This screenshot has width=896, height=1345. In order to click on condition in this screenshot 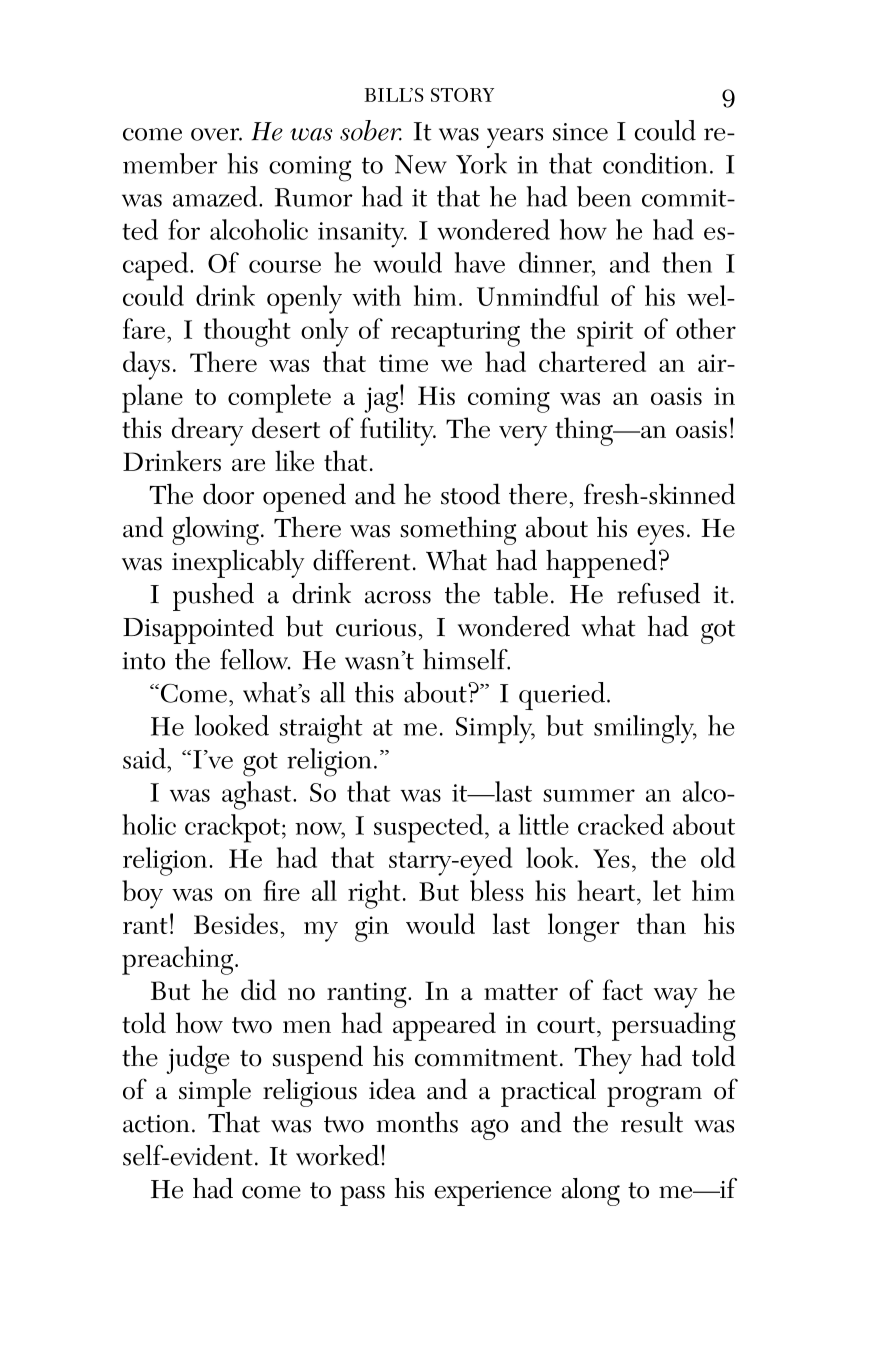, I will do `click(655, 163)`.
